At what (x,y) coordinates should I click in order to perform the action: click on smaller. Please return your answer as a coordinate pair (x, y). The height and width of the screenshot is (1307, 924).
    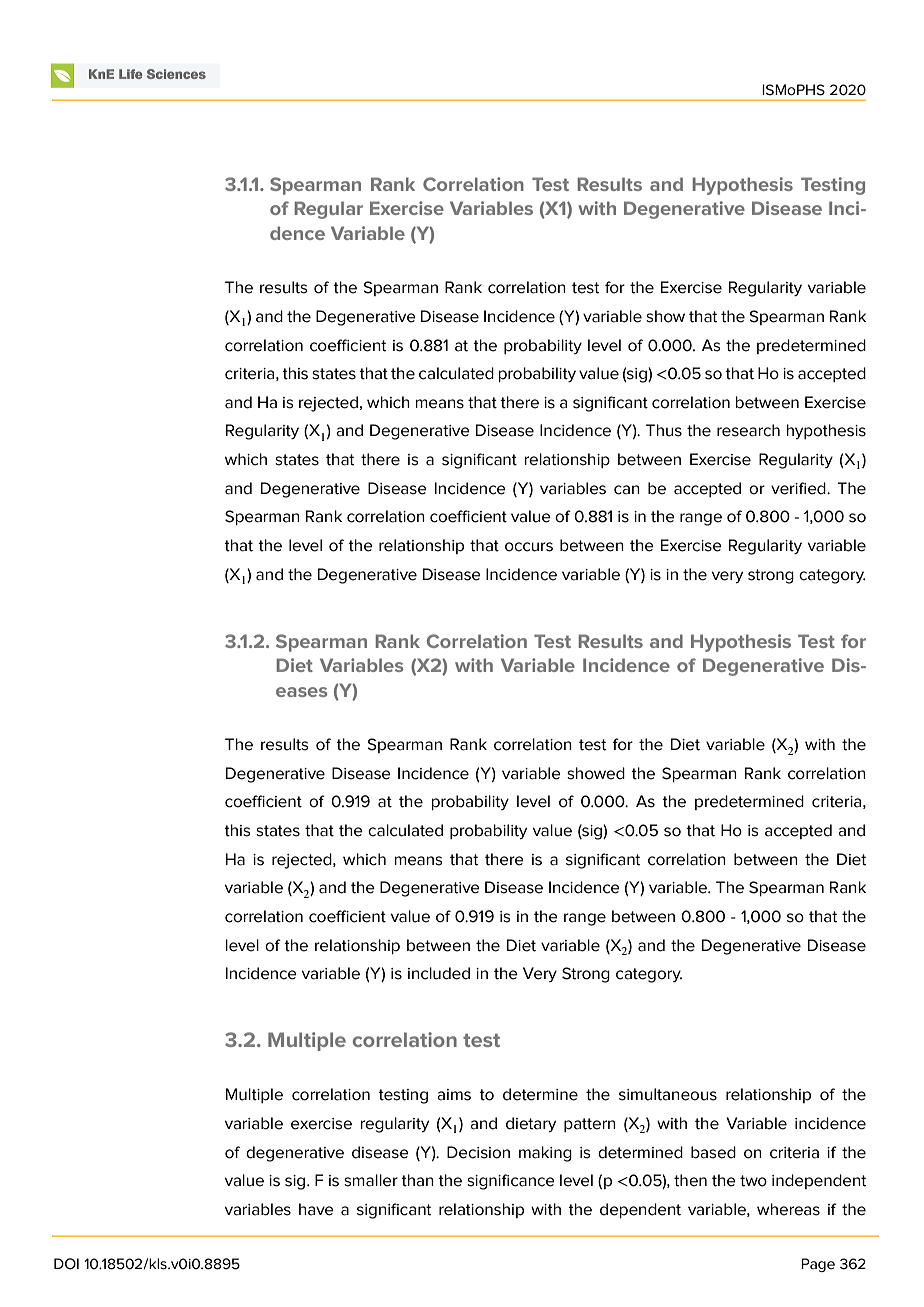
    Looking at the image, I should click on (371, 1180).
